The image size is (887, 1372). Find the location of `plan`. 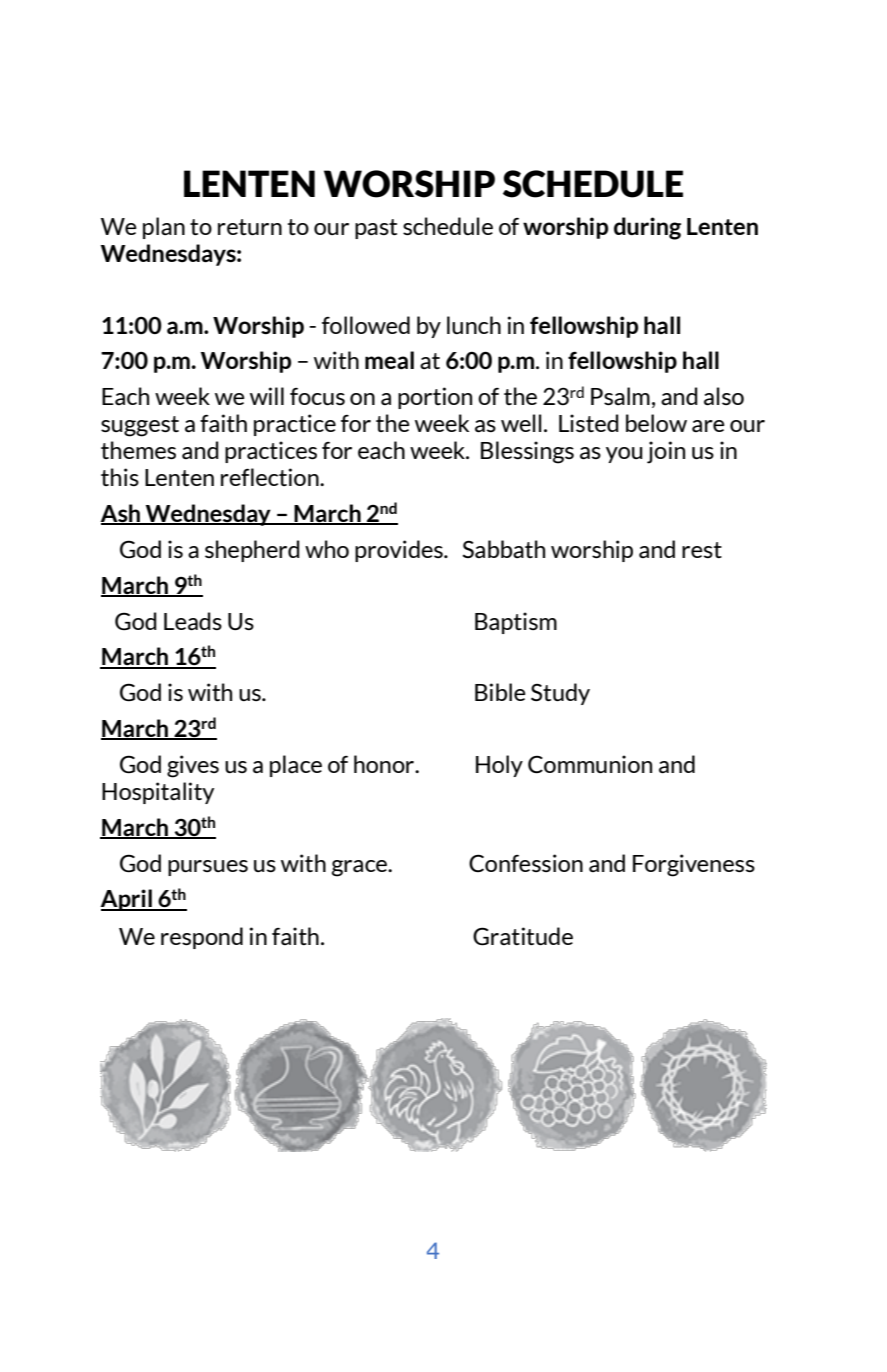

plan is located at coordinates (164, 228).
